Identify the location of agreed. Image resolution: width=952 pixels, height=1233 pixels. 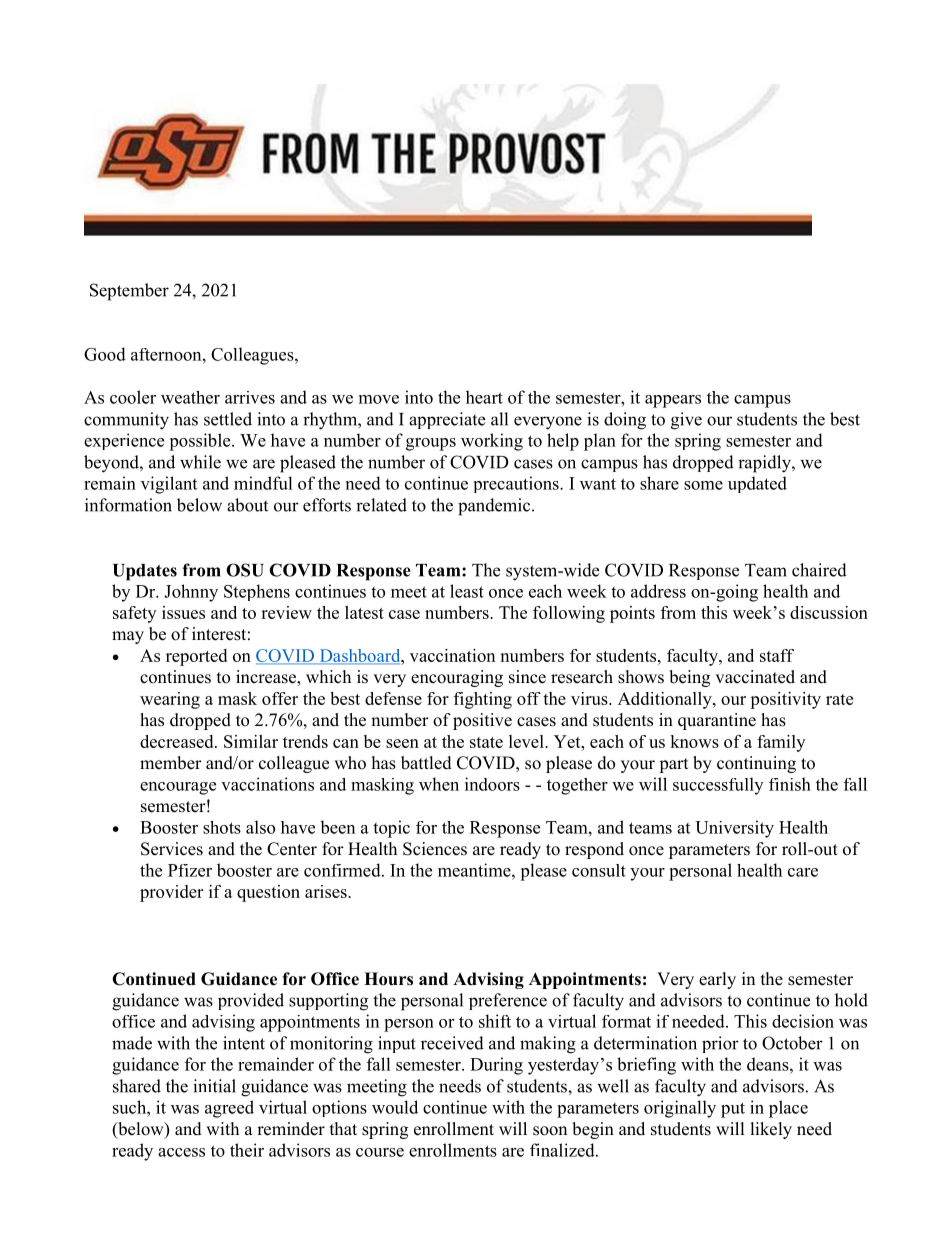
(229, 1109).
